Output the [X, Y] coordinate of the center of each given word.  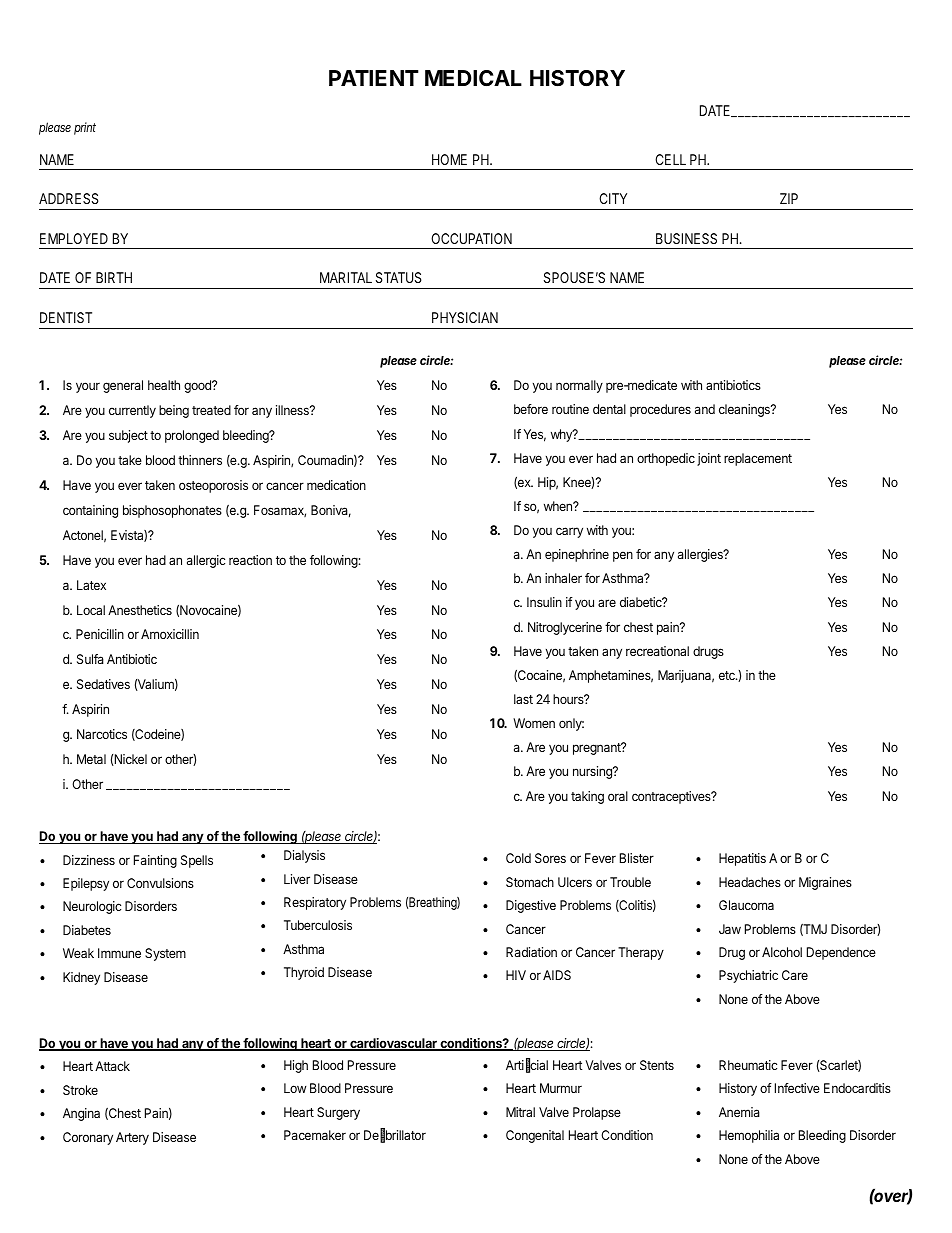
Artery [132, 1138]
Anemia [739, 1112]
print [85, 128]
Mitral [520, 1112]
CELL [670, 159]
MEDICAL [473, 78]
